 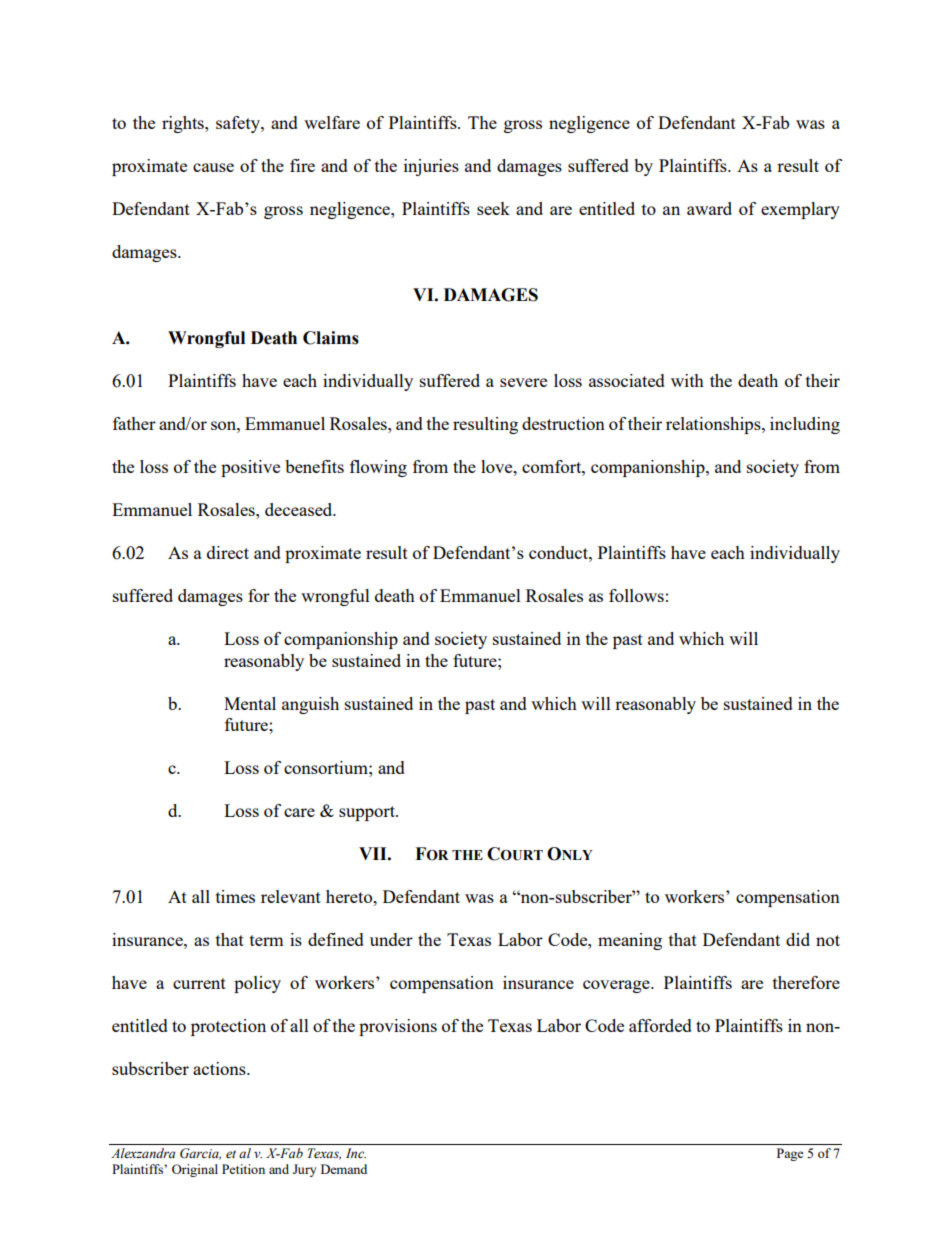 What do you see at coordinates (805, 425) in the screenshot?
I see `including` at bounding box center [805, 425].
